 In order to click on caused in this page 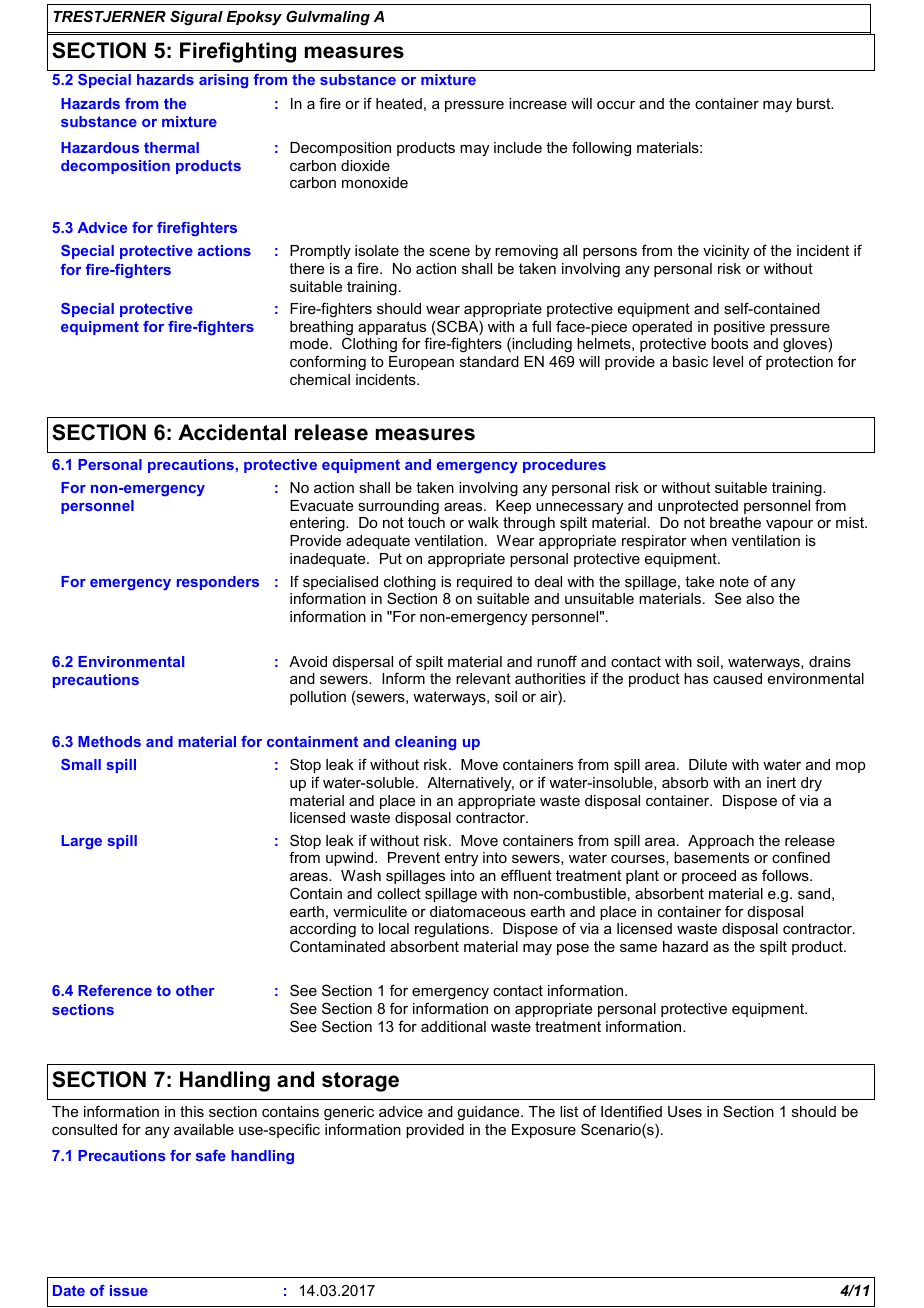, I will do `click(737, 678)`.
